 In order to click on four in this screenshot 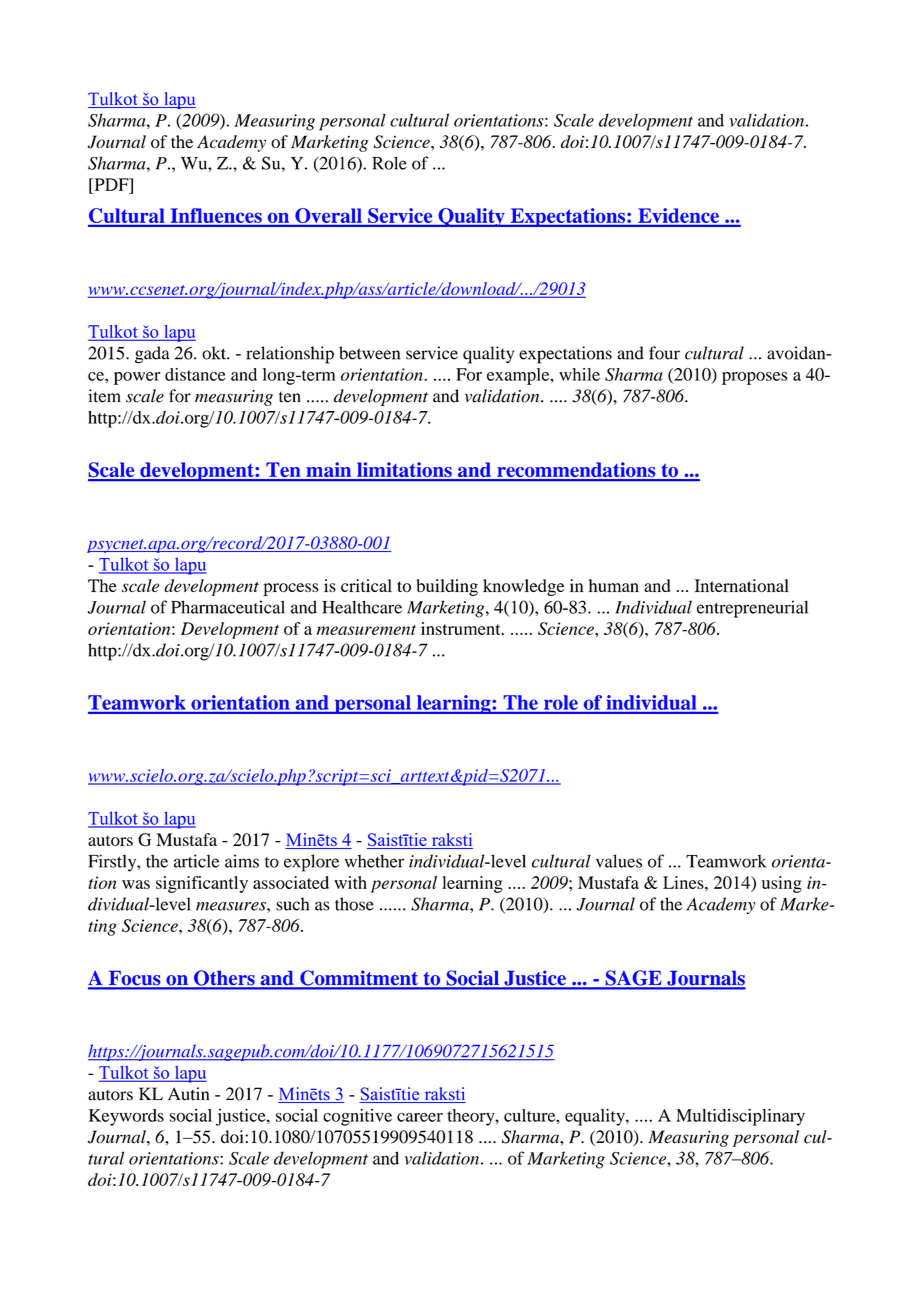, I will do `click(664, 353)`.
